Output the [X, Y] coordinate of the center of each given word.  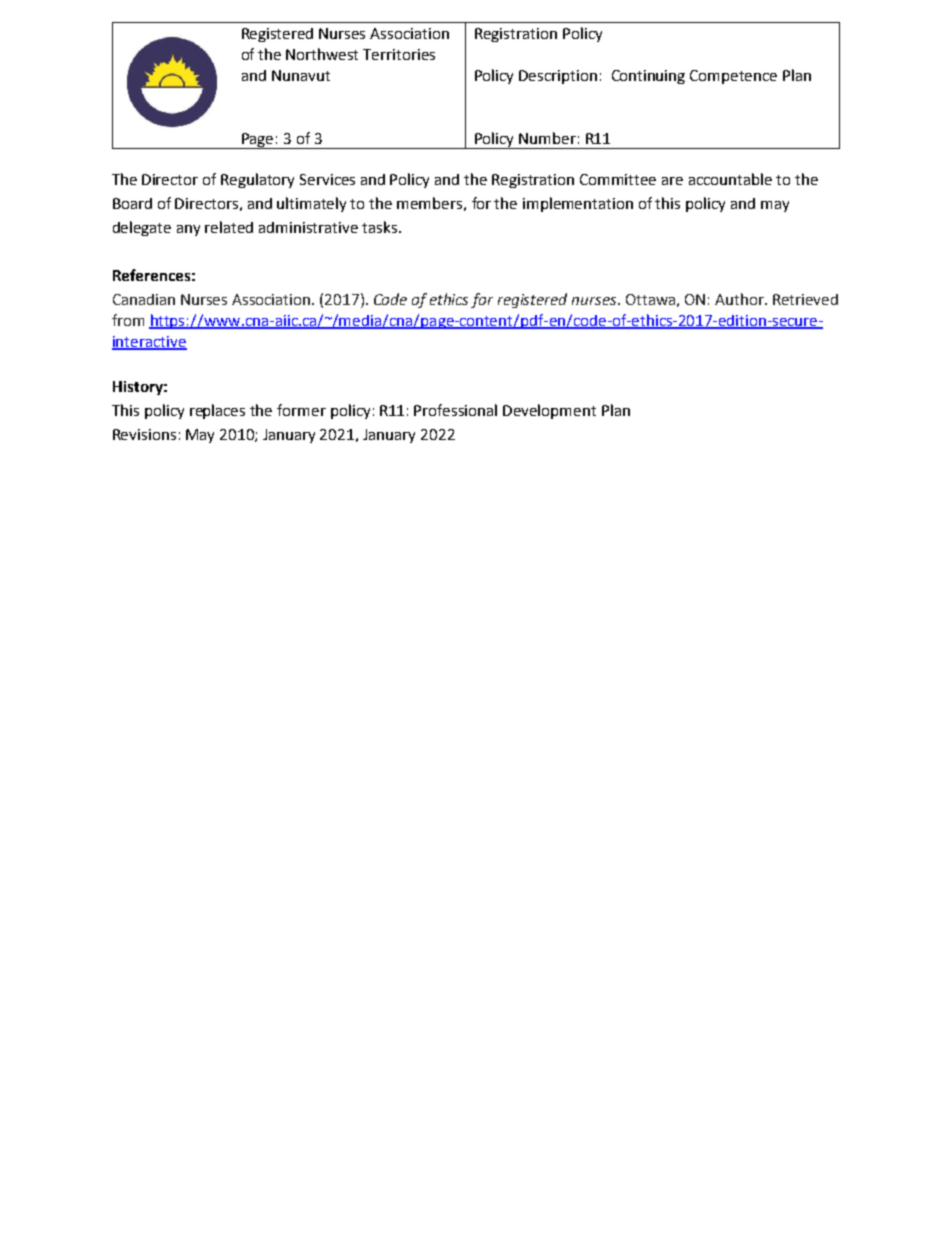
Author [740, 299]
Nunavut [301, 75]
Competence [733, 77]
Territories [399, 54]
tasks [381, 227]
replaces [217, 411]
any [188, 230]
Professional [455, 410]
